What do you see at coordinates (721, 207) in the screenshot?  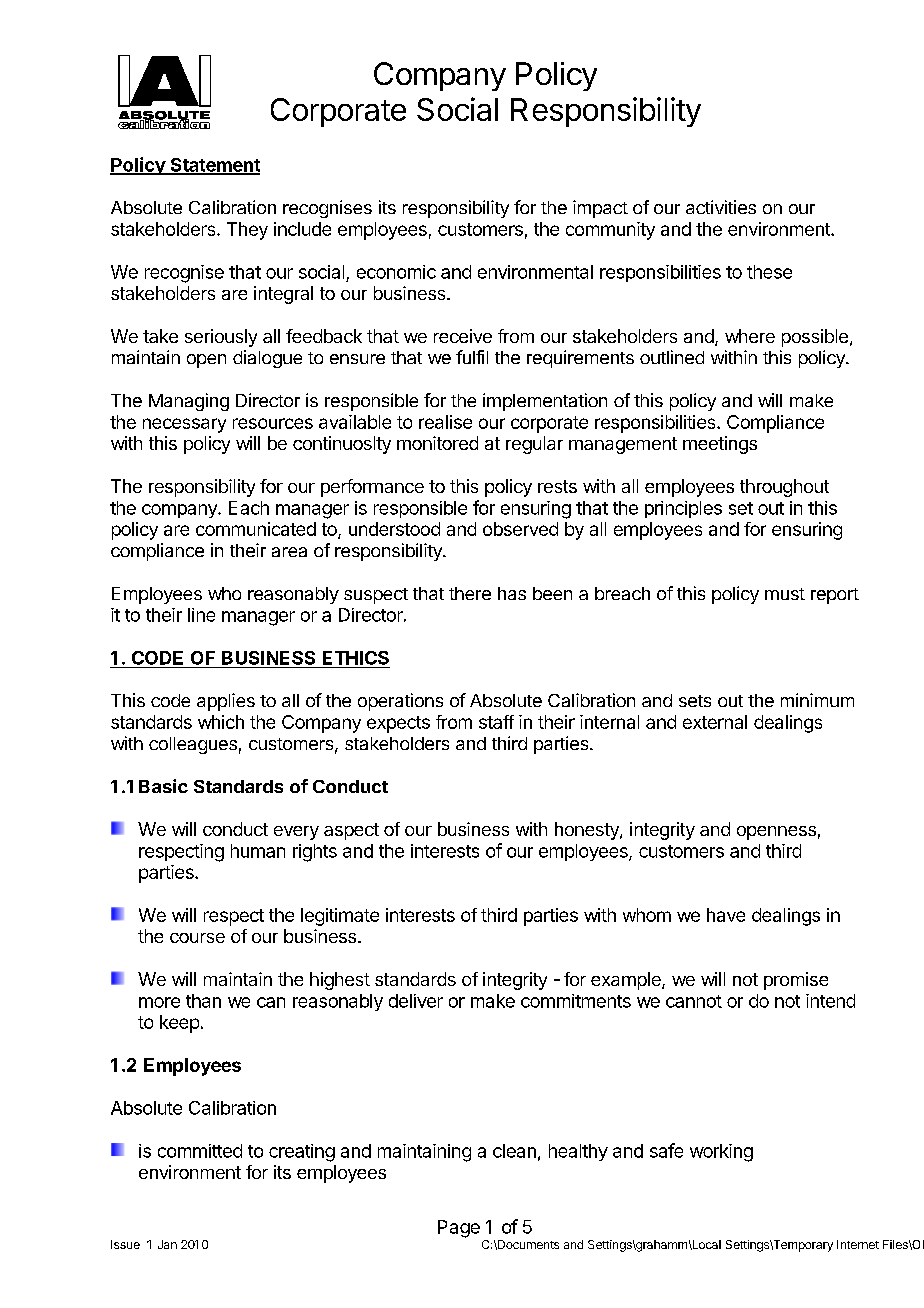 I see `activities` at bounding box center [721, 207].
